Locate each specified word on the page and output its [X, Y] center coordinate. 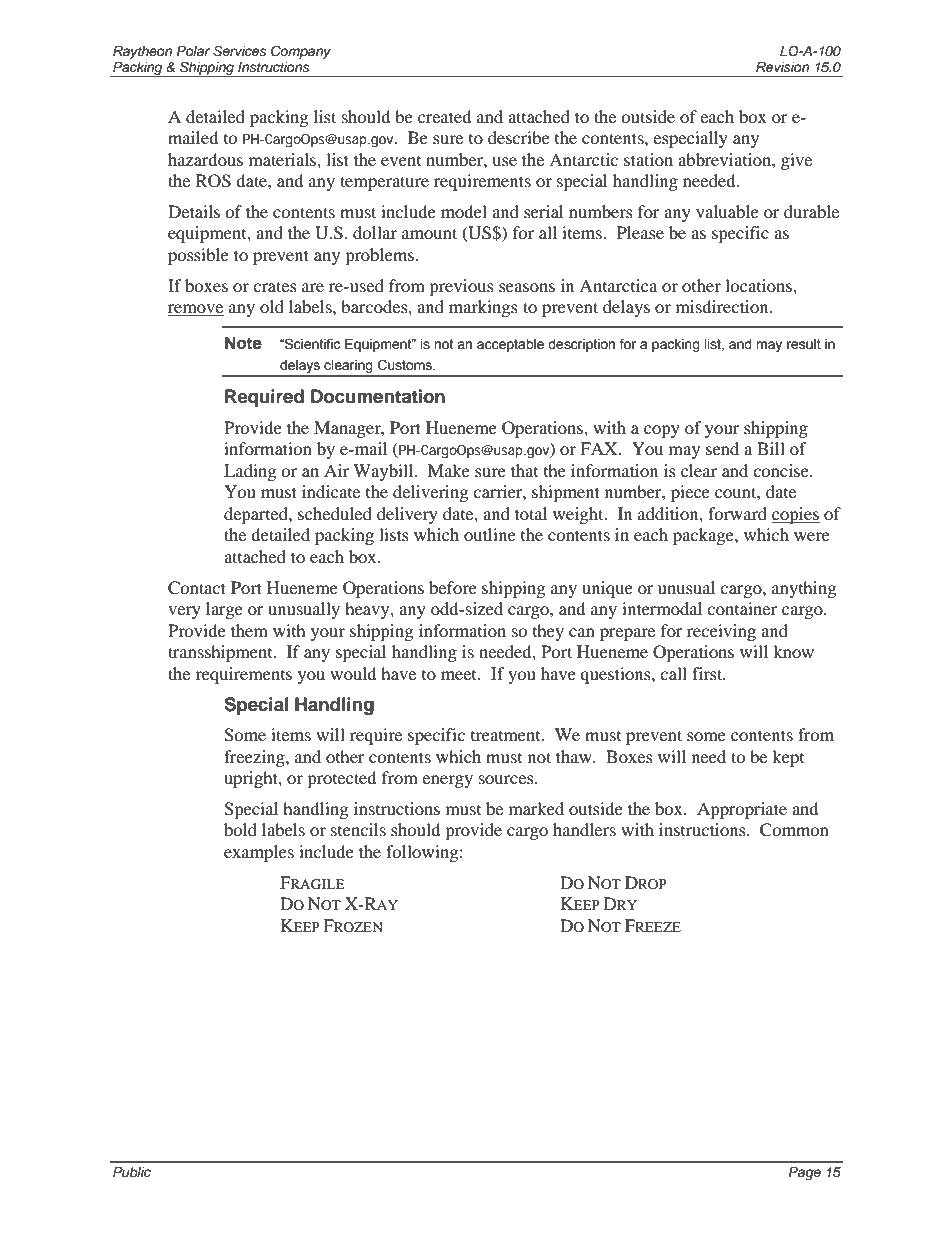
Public [132, 1172]
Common [794, 830]
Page [805, 1173]
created [445, 116]
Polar [193, 51]
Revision [782, 67]
